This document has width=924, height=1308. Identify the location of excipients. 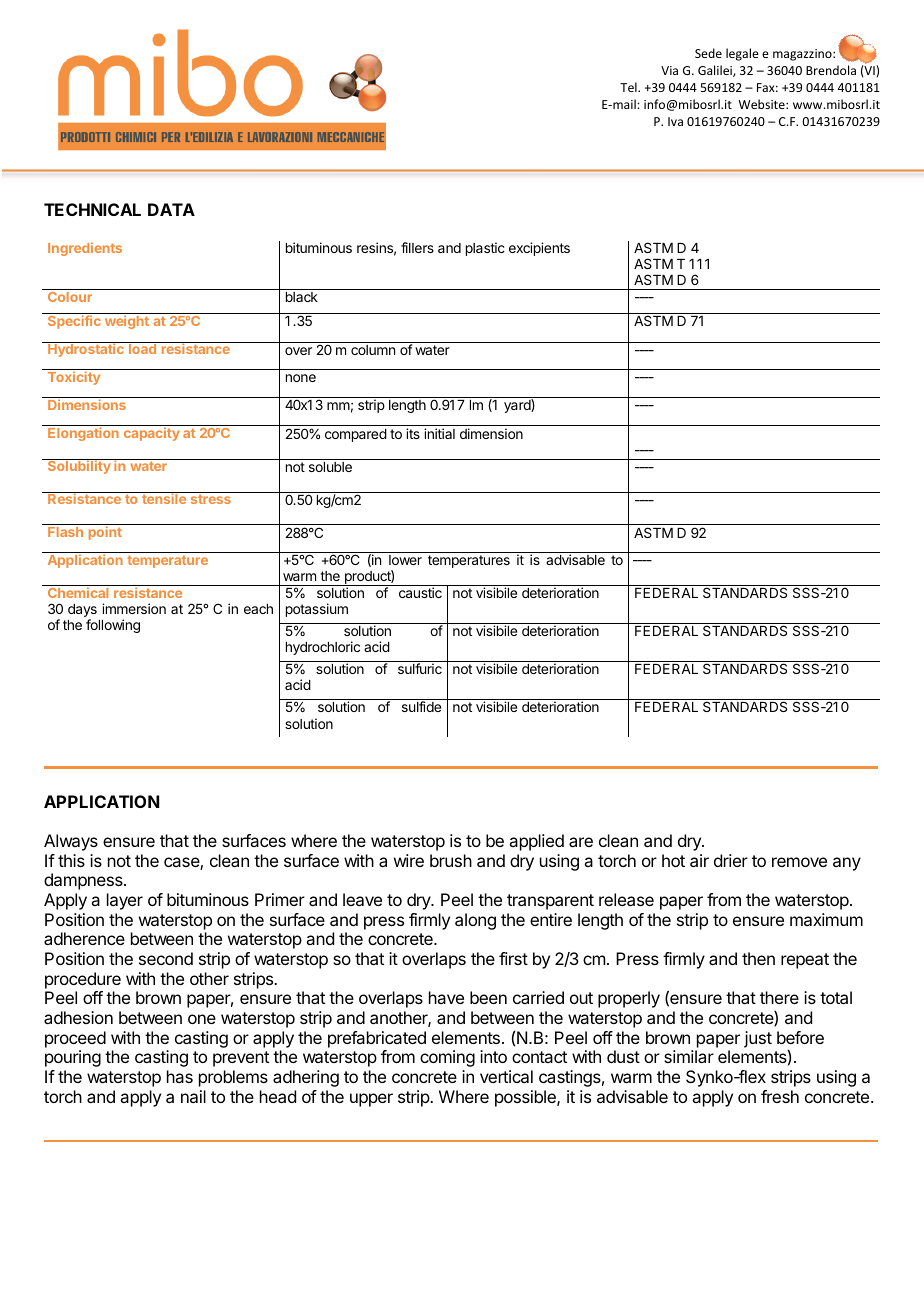
(539, 249).
